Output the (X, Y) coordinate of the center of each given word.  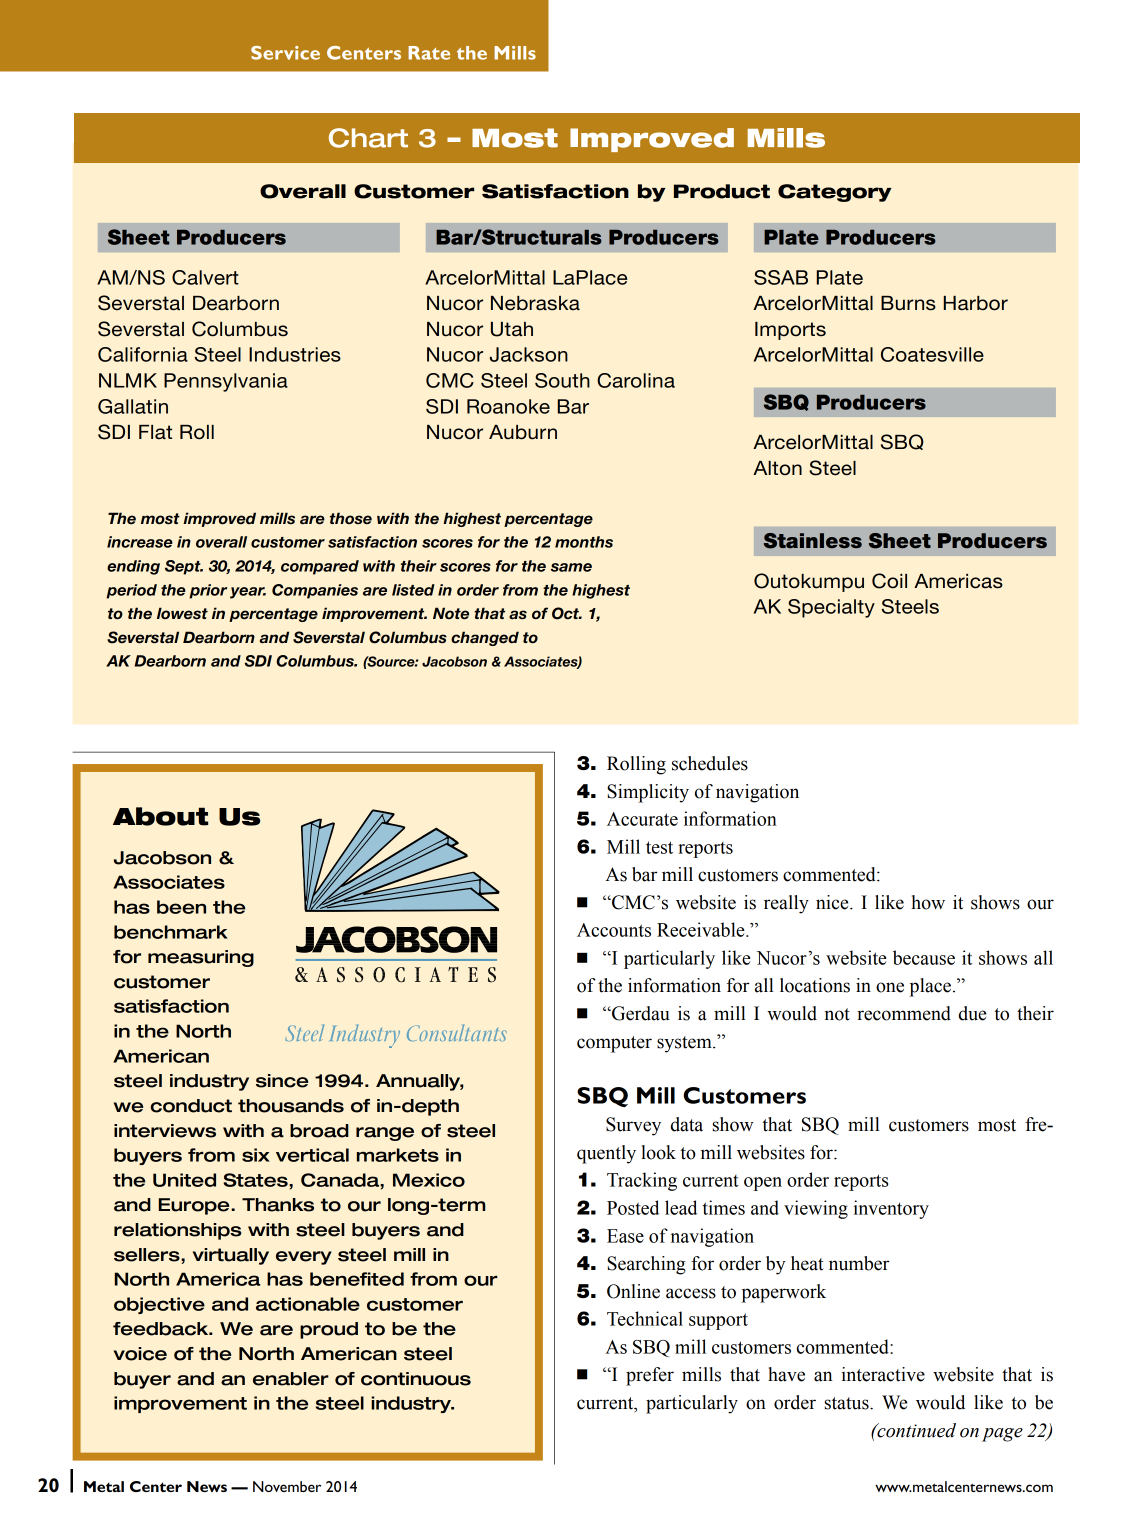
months (584, 542)
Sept (184, 567)
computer (614, 1044)
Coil (889, 581)
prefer (650, 1376)
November (287, 1486)
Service (285, 53)
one (890, 987)
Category (834, 193)
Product (722, 191)
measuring (201, 958)
